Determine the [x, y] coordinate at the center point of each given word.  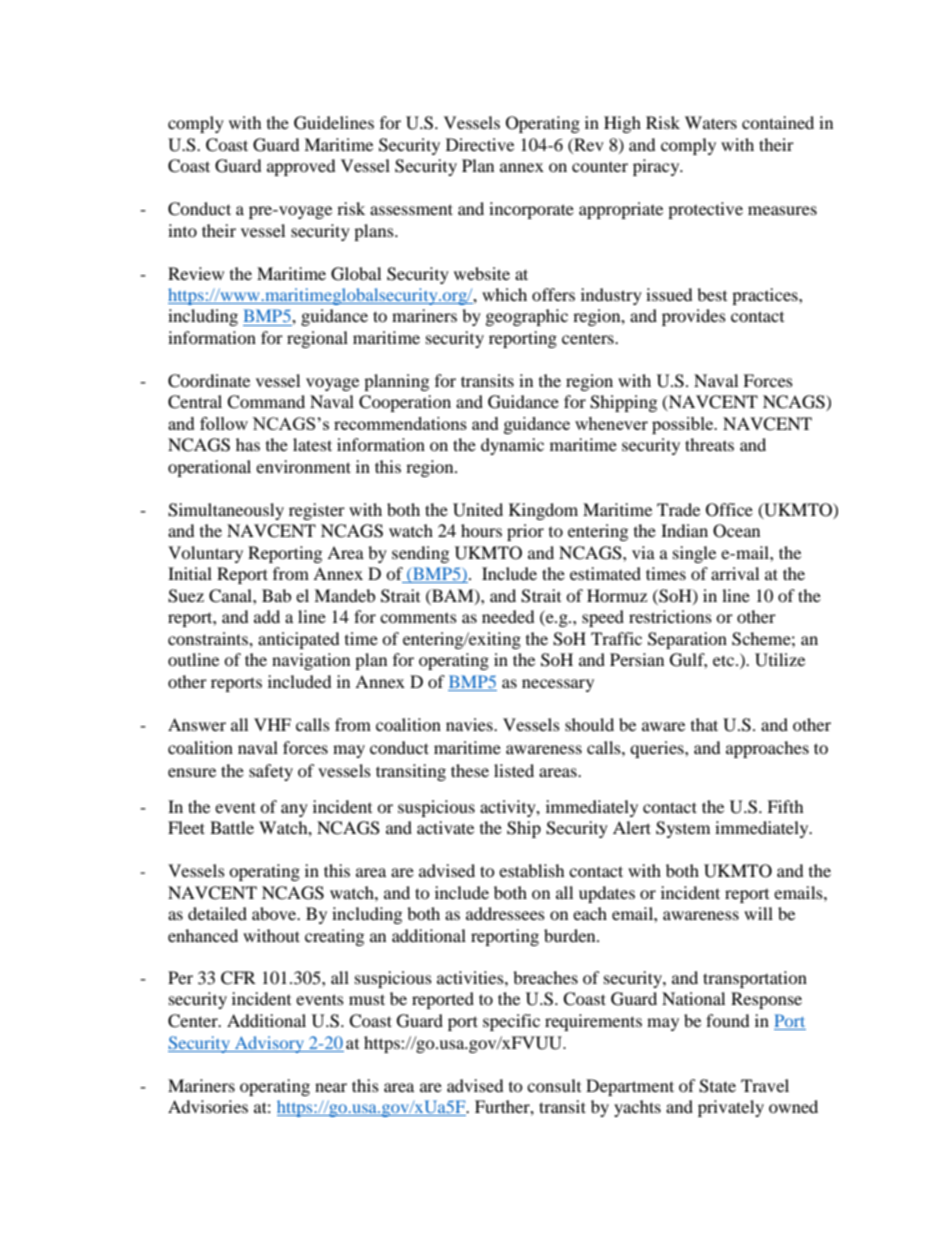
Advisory [270, 1044]
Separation [687, 640]
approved [301, 167]
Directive [480, 144]
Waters [711, 122]
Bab [276, 595]
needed [508, 616]
